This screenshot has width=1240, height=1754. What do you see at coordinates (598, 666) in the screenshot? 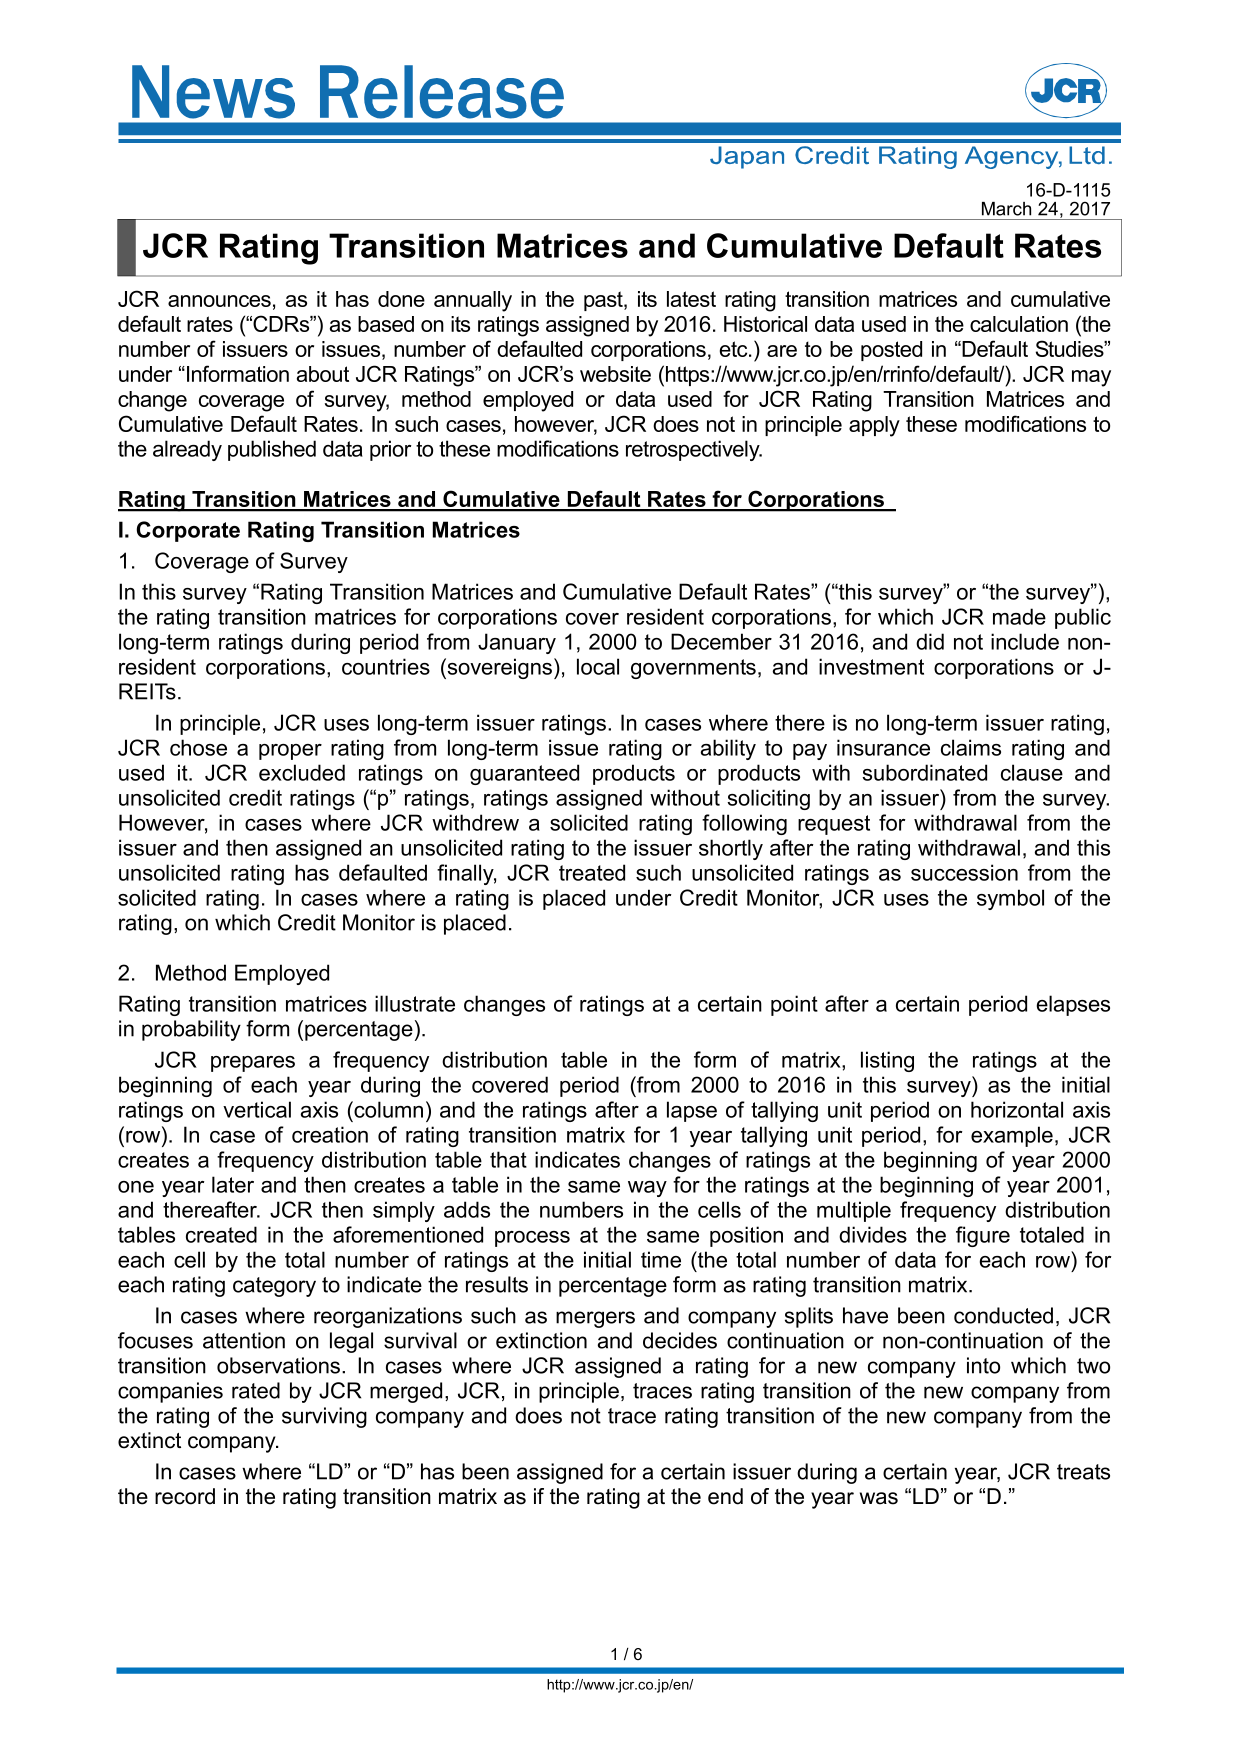
I see `local` at bounding box center [598, 666].
